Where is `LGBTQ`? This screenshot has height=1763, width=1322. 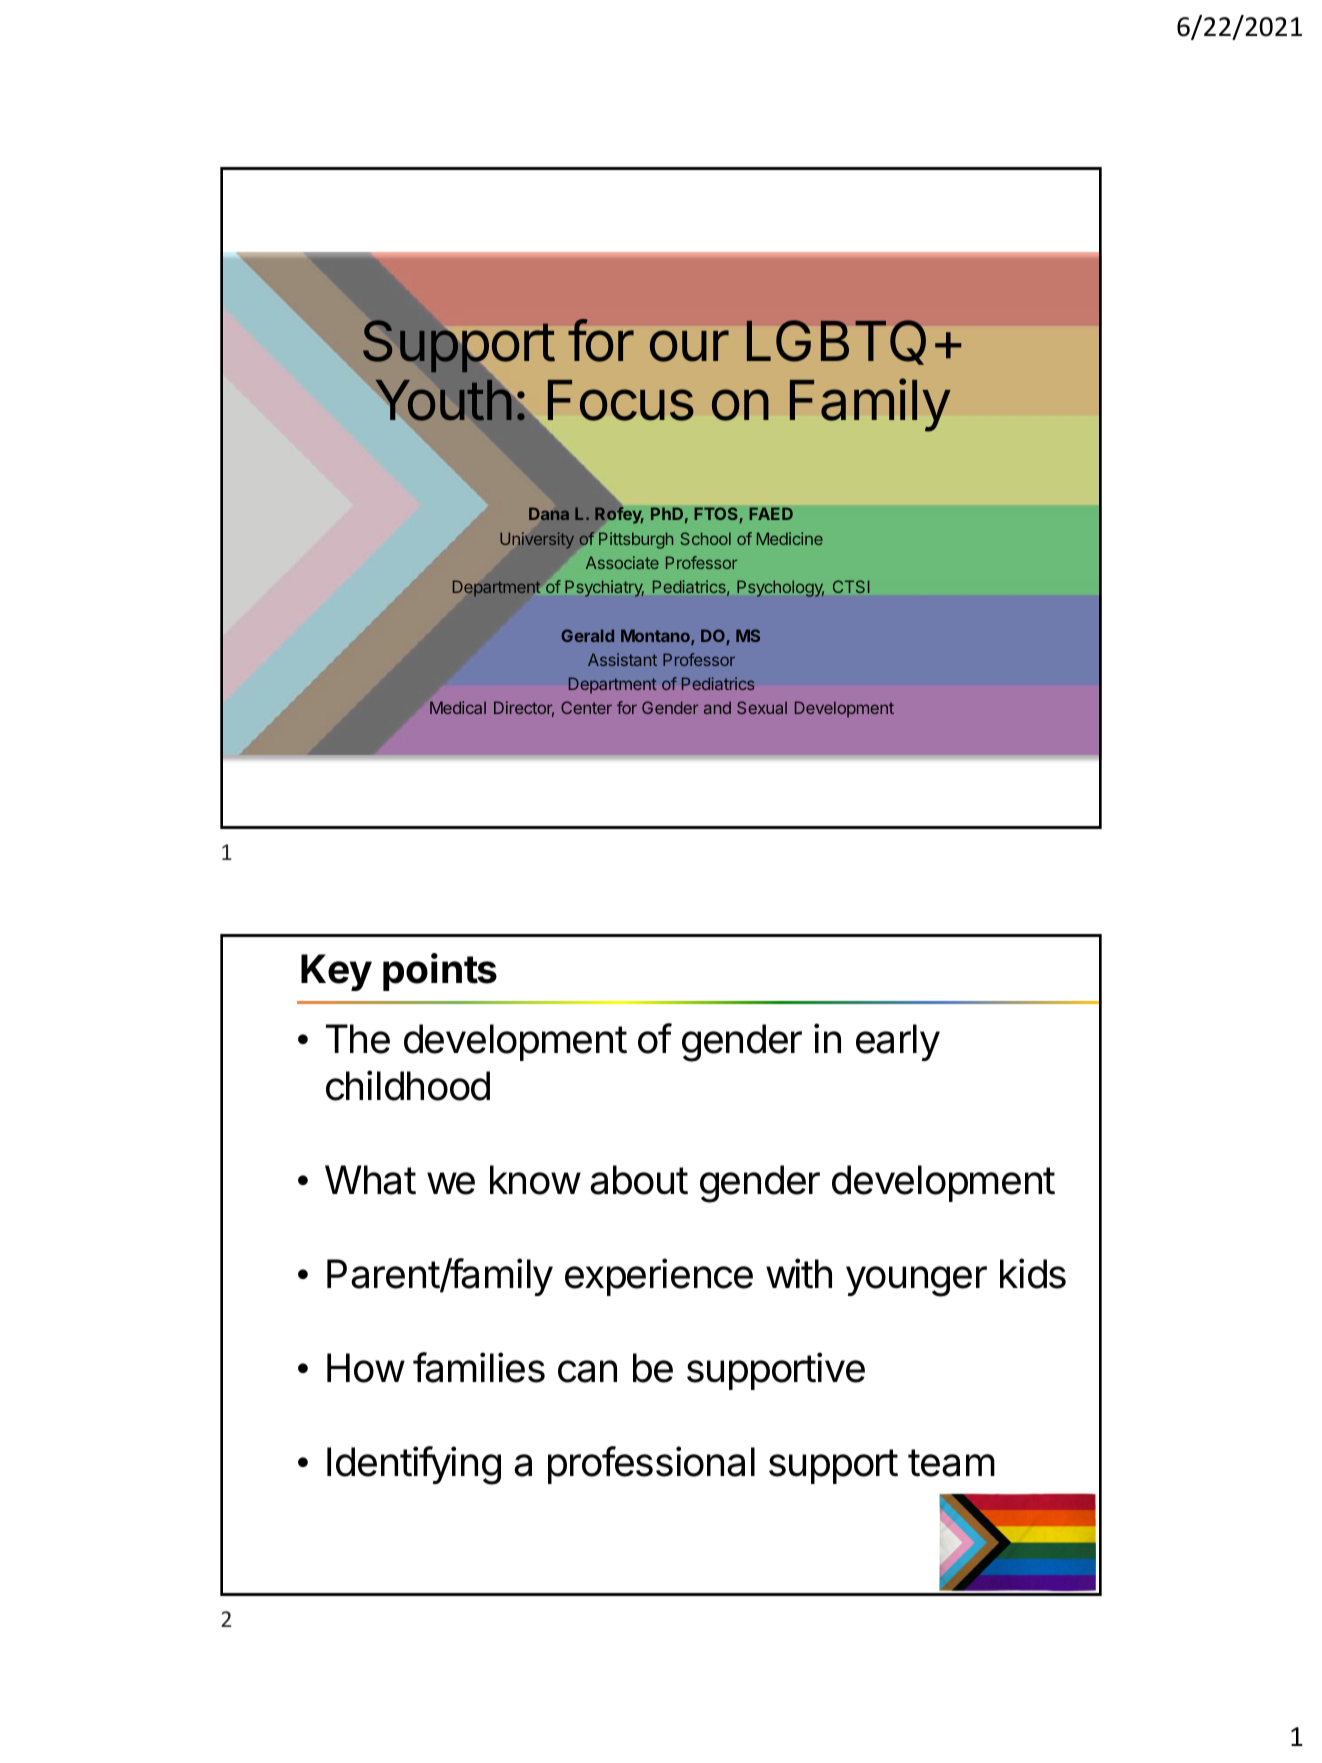 LGBTQ is located at coordinates (836, 342).
